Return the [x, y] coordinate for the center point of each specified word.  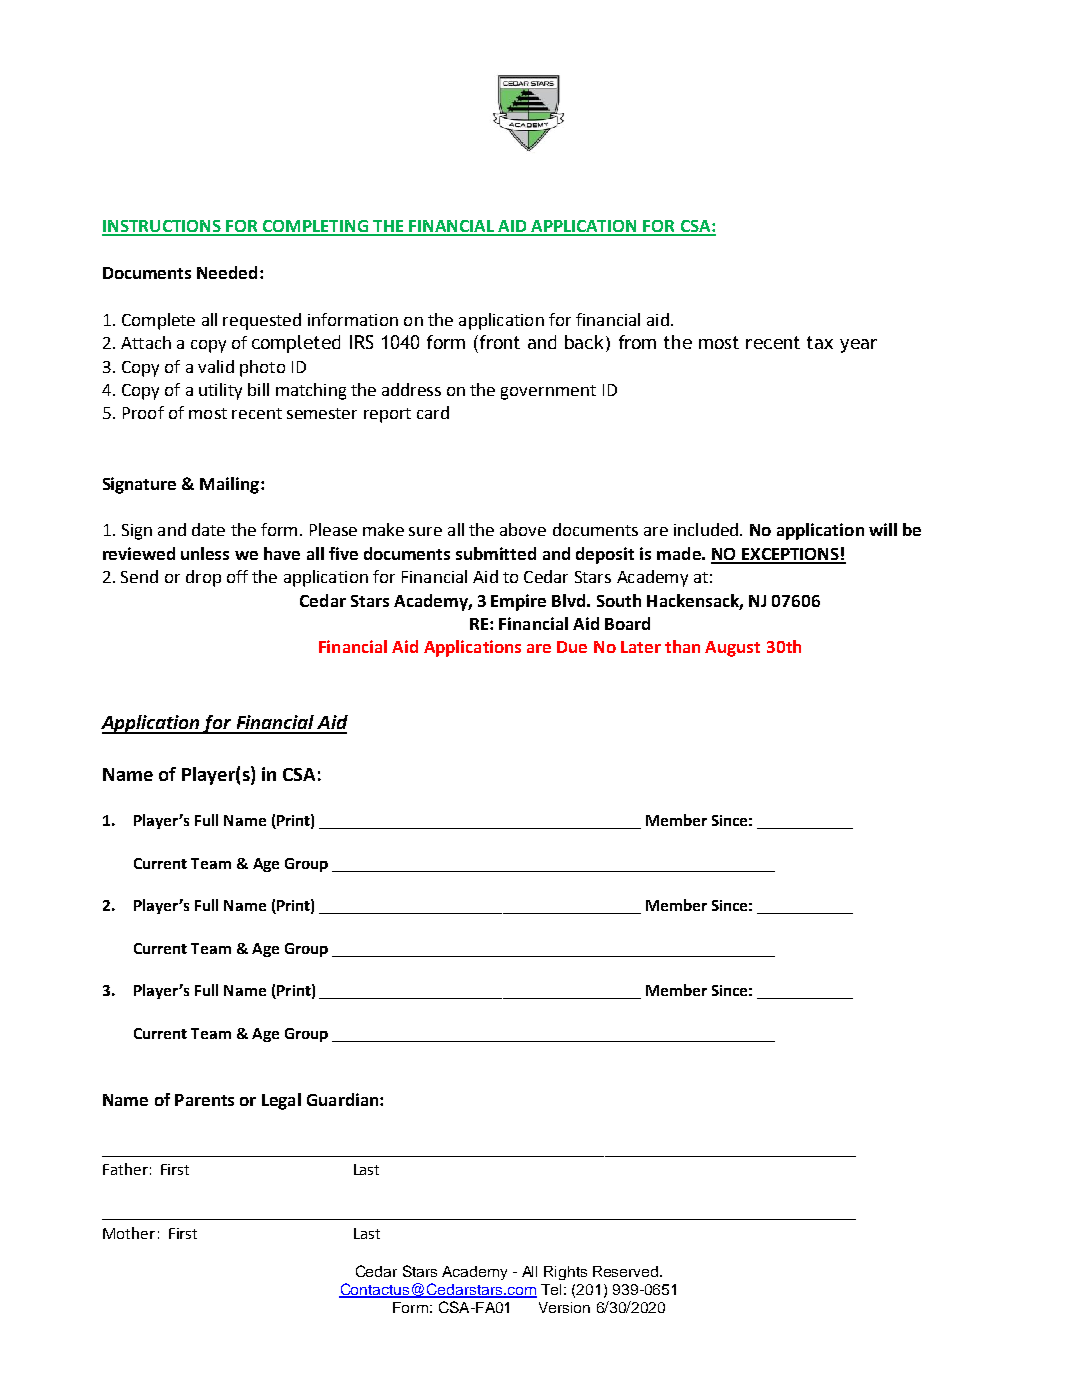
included [706, 529]
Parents [204, 1100]
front [498, 342]
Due [572, 647]
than [682, 646]
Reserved [627, 1271]
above [523, 529]
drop [203, 578]
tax [820, 342]
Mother [129, 1233]
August [732, 649]
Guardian [344, 1099]
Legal [281, 1101]
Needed [227, 272]
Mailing [231, 485]
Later [641, 647]
